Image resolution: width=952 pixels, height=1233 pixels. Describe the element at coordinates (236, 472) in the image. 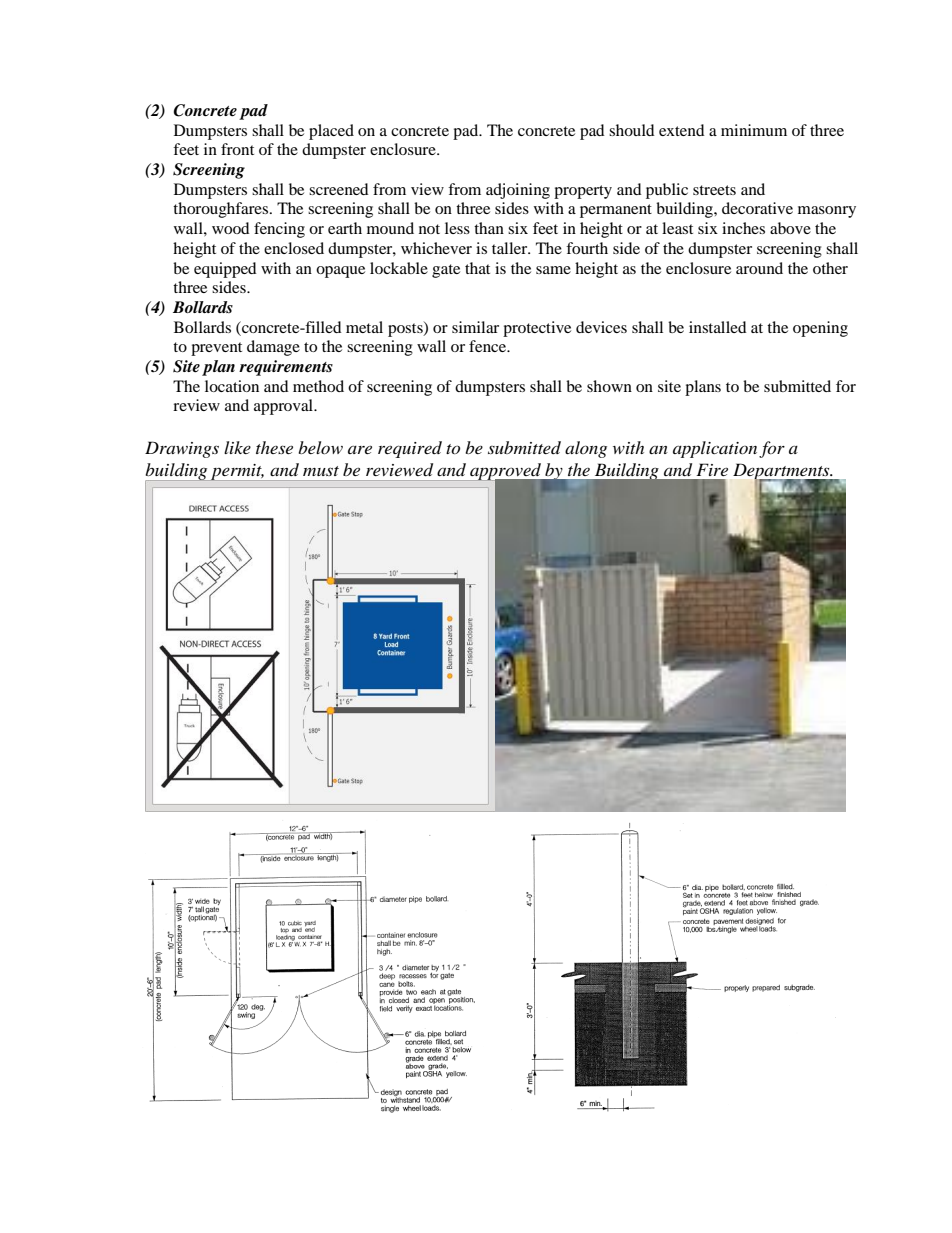

I see `permit` at that location.
